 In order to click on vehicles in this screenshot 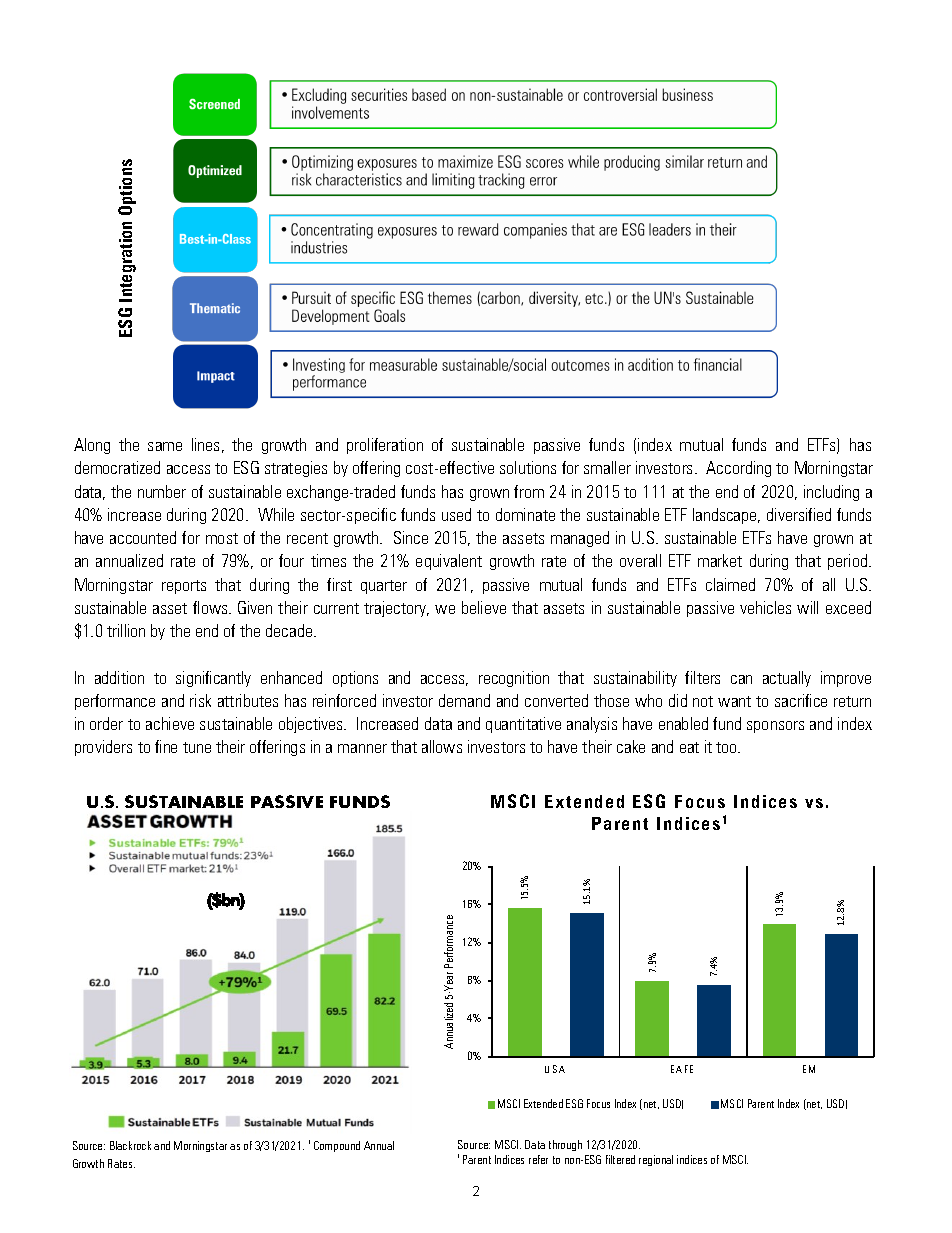, I will do `click(765, 607)`.
